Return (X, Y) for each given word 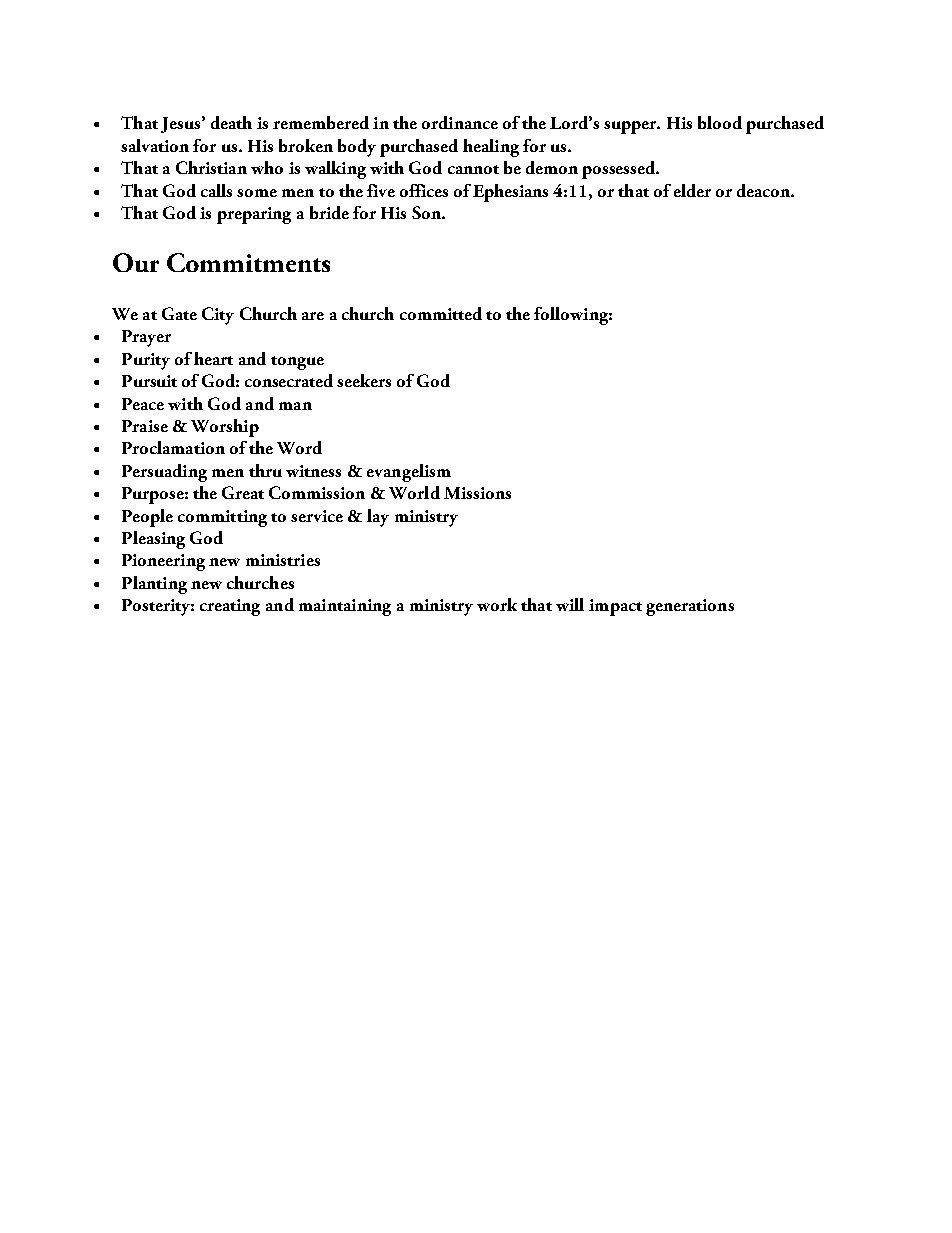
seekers (364, 380)
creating (230, 607)
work (497, 604)
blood (720, 122)
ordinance (460, 122)
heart (213, 358)
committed (441, 313)
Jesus (182, 124)
